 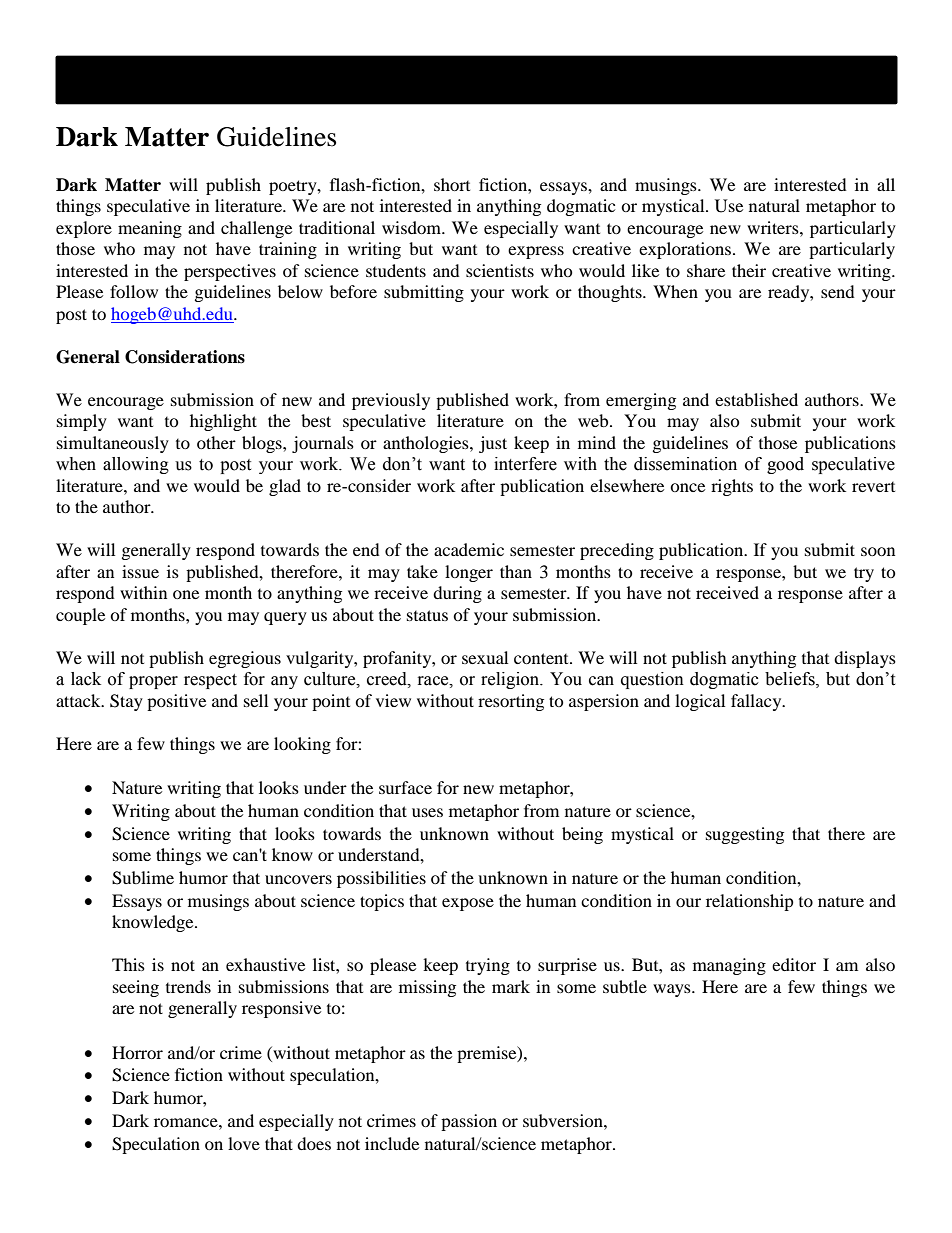 I want to click on proper, so click(x=153, y=682).
